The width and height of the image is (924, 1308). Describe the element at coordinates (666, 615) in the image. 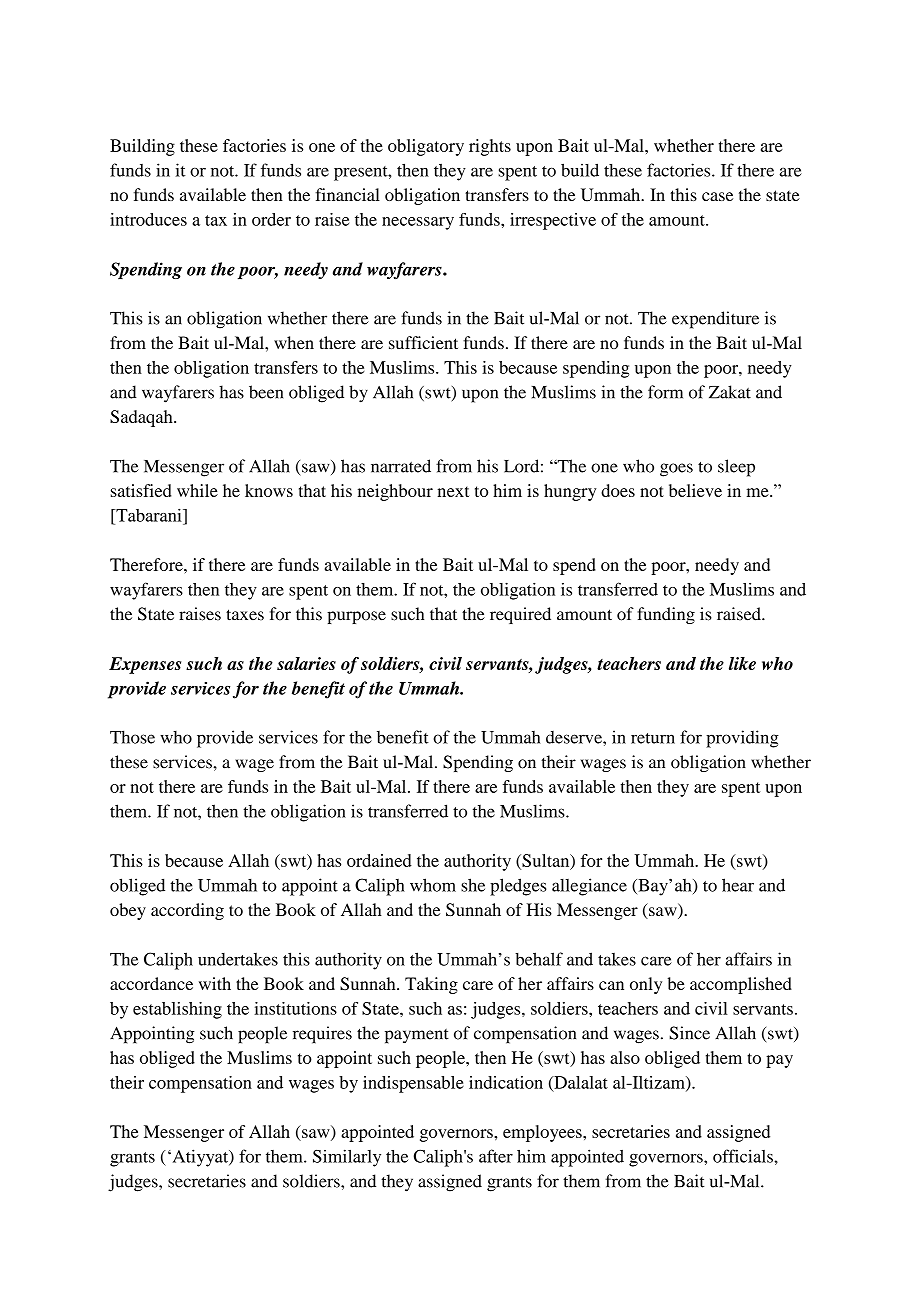

I see `funding` at that location.
